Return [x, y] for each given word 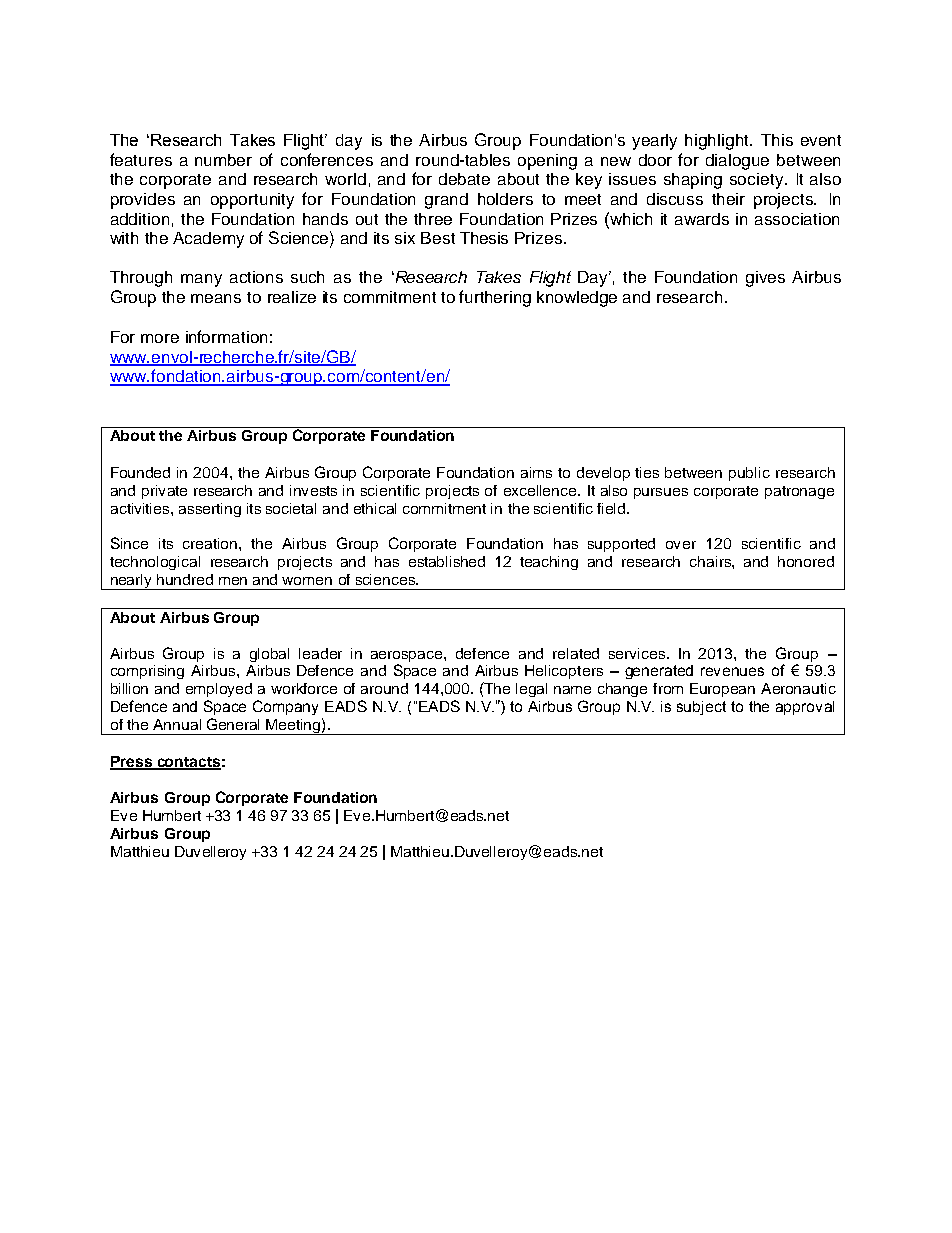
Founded [140, 472]
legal [531, 690]
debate [464, 179]
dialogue [737, 162]
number [223, 160]
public [749, 474]
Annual [177, 724]
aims [536, 472]
